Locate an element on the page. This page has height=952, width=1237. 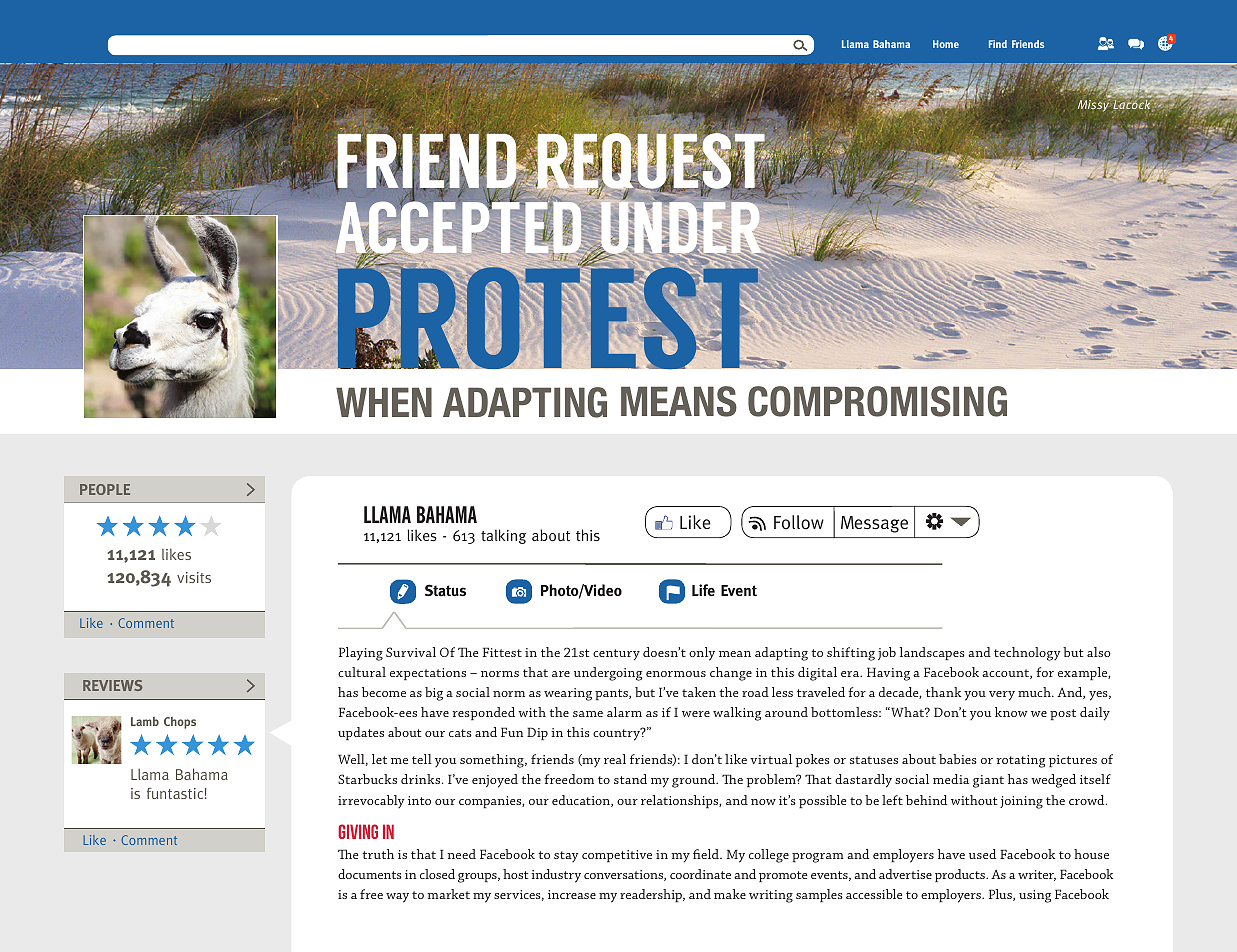
REVIEWS is located at coordinates (112, 685).
